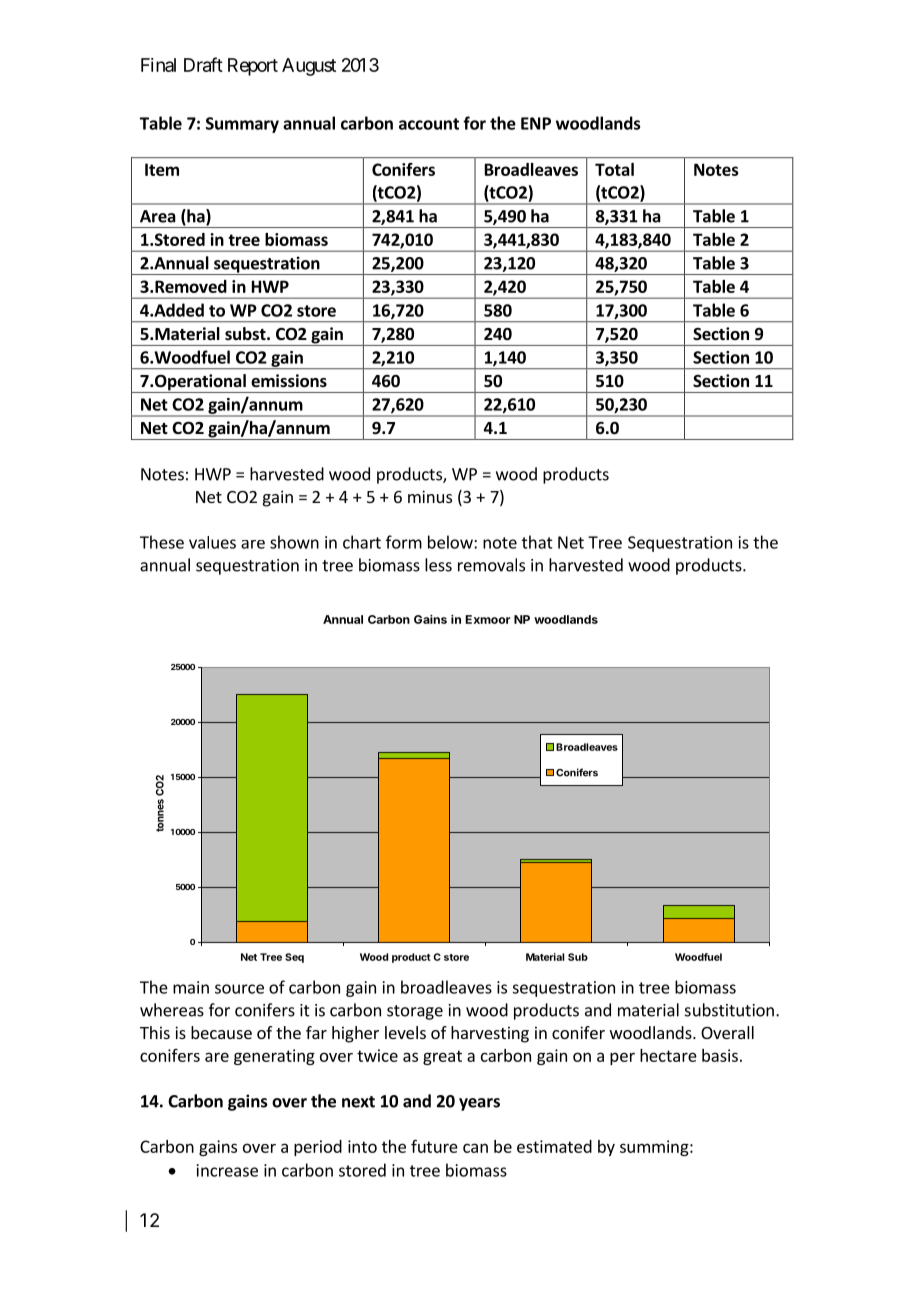 This image has height=1308, width=924. Describe the element at coordinates (438, 565) in the image. I see `less` at that location.
